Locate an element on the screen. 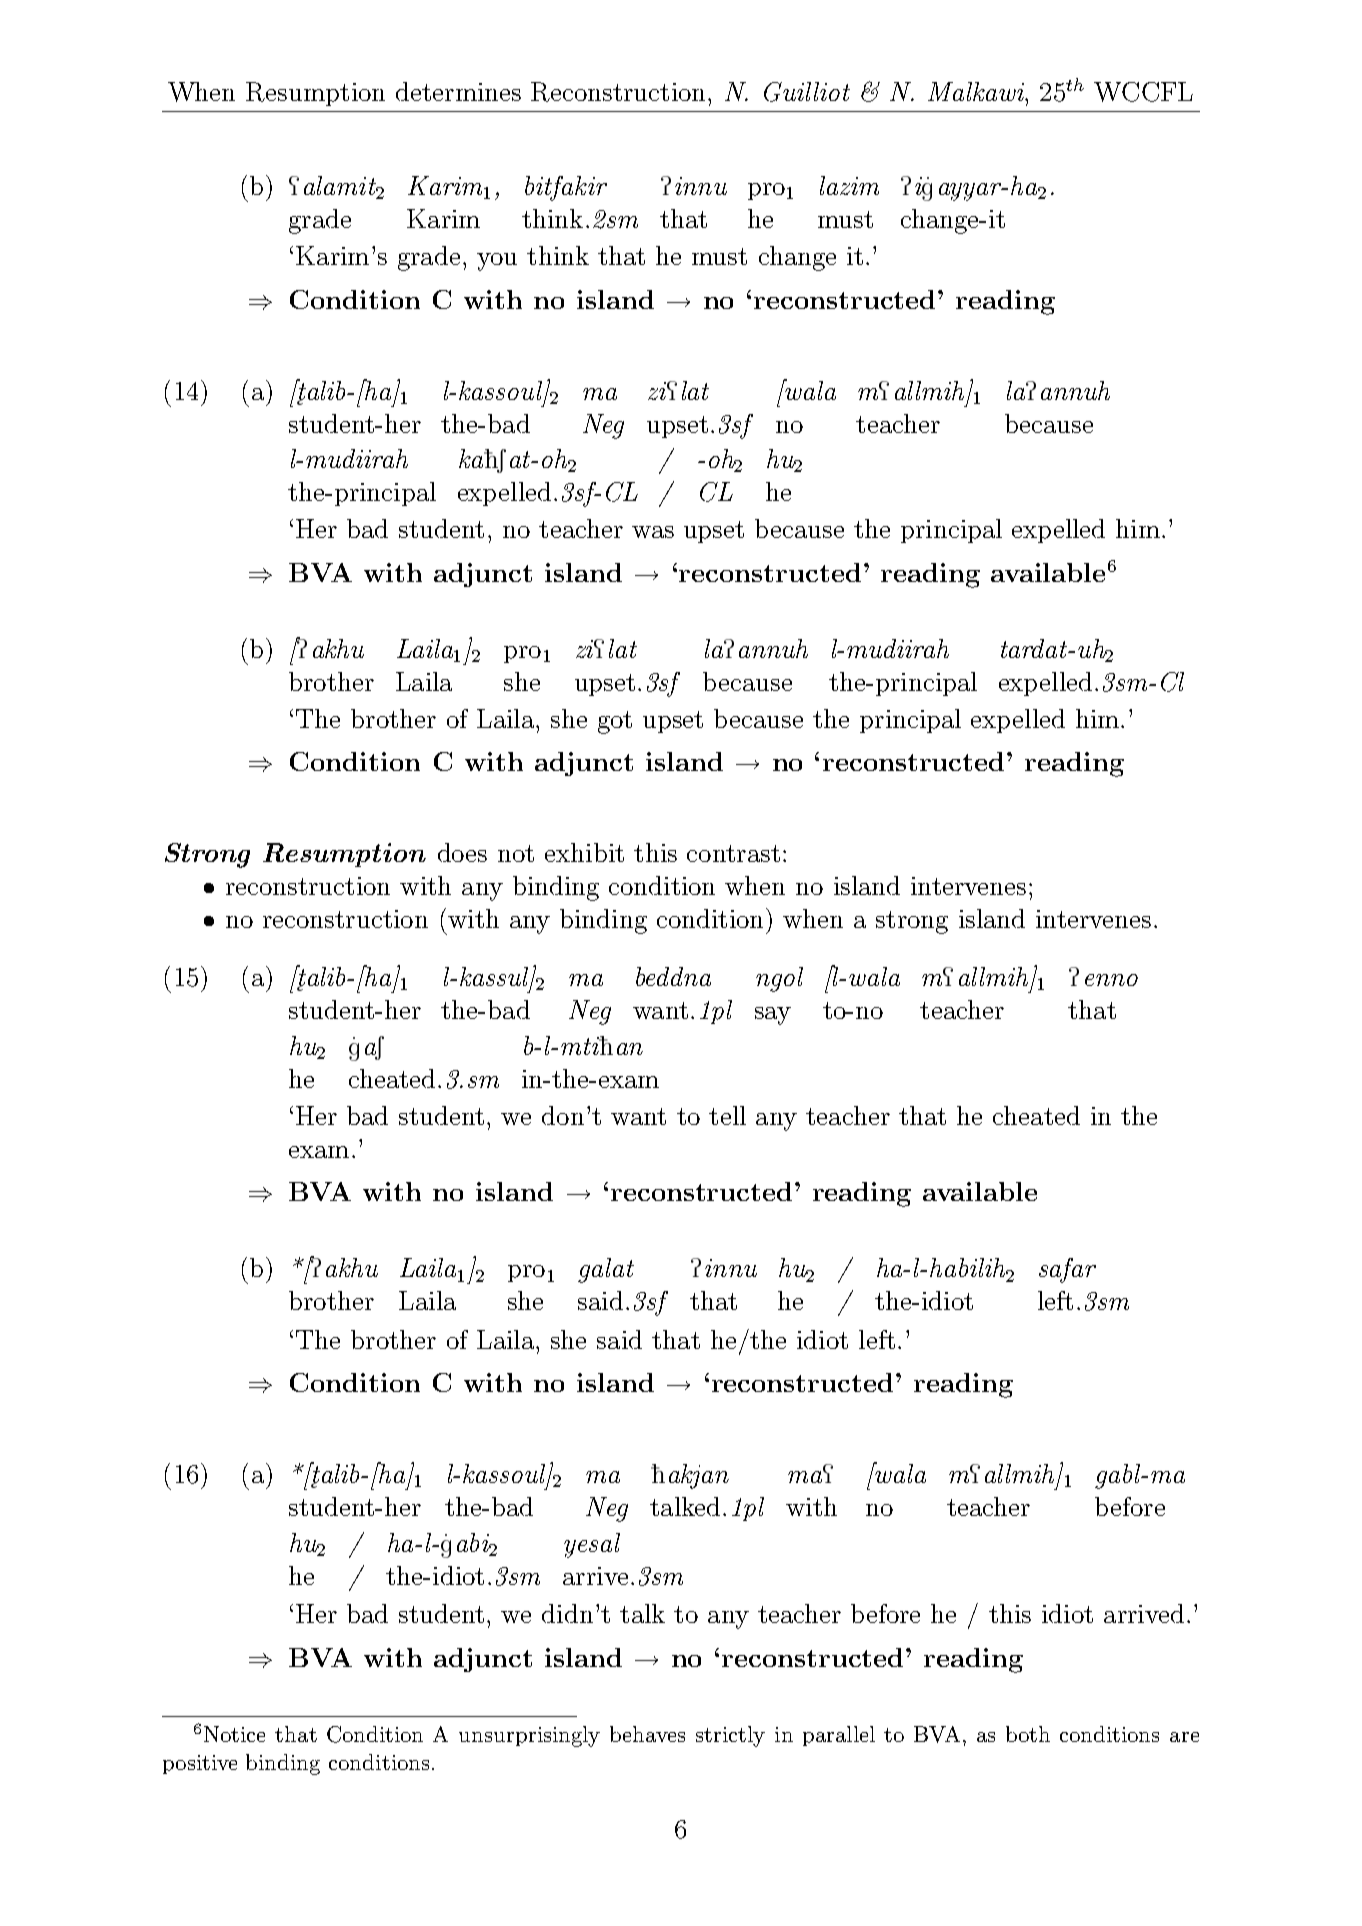 Image resolution: width=1362 pixels, height=1926 pixels. say is located at coordinates (773, 1016).
